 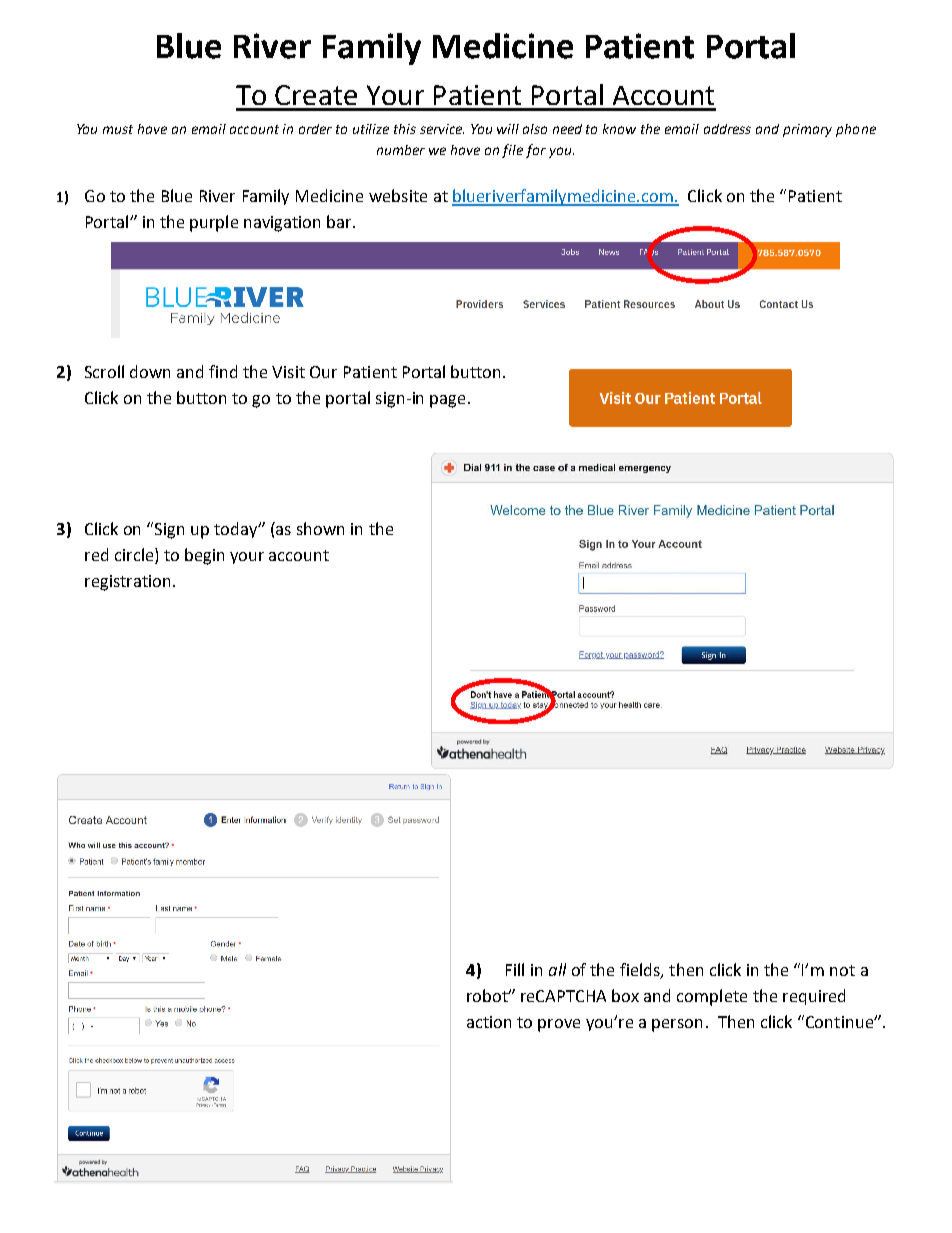 What do you see at coordinates (557, 969) in the image?
I see `all` at bounding box center [557, 969].
